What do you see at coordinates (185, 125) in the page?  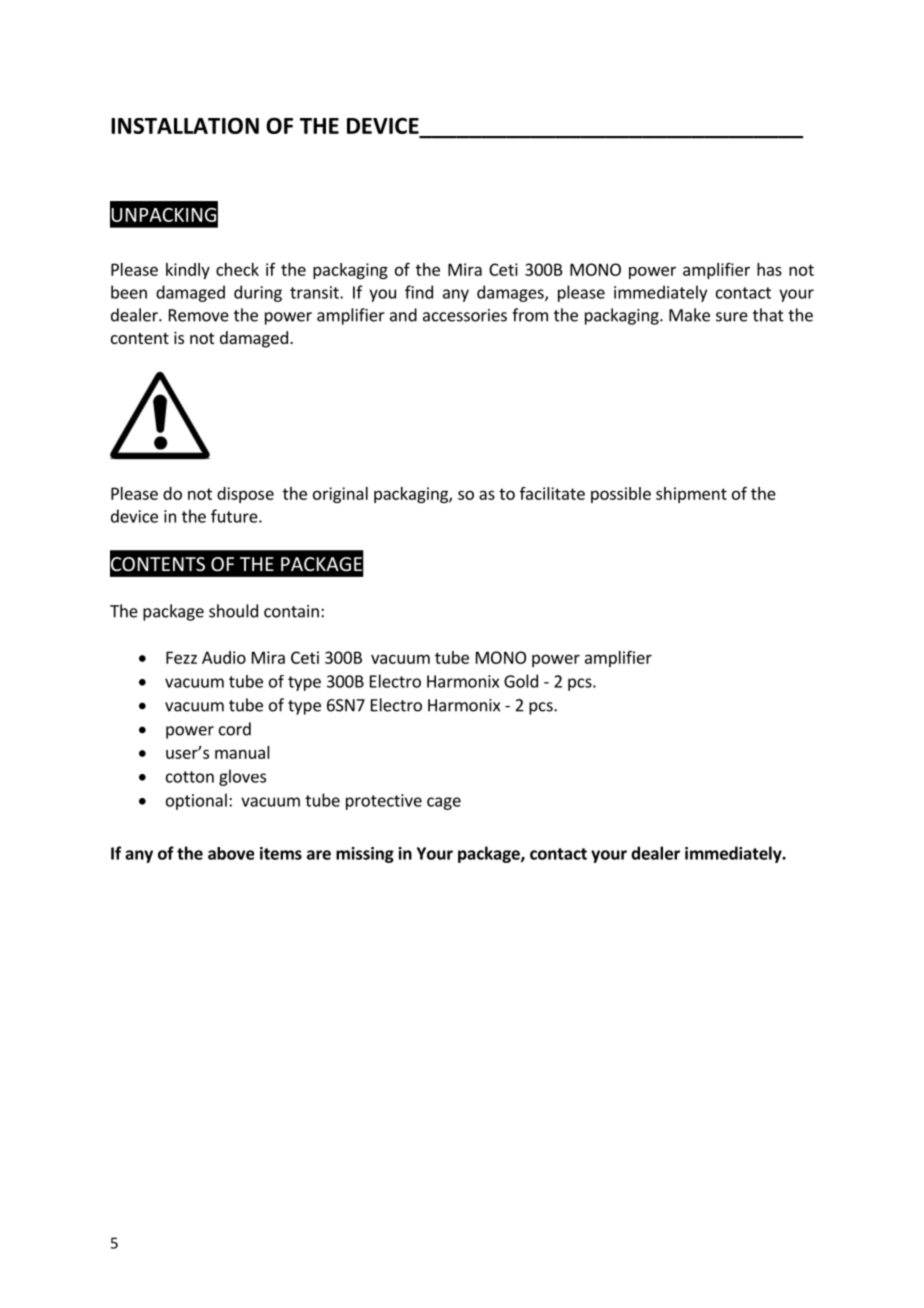 I see `INSTALLATION` at bounding box center [185, 125].
